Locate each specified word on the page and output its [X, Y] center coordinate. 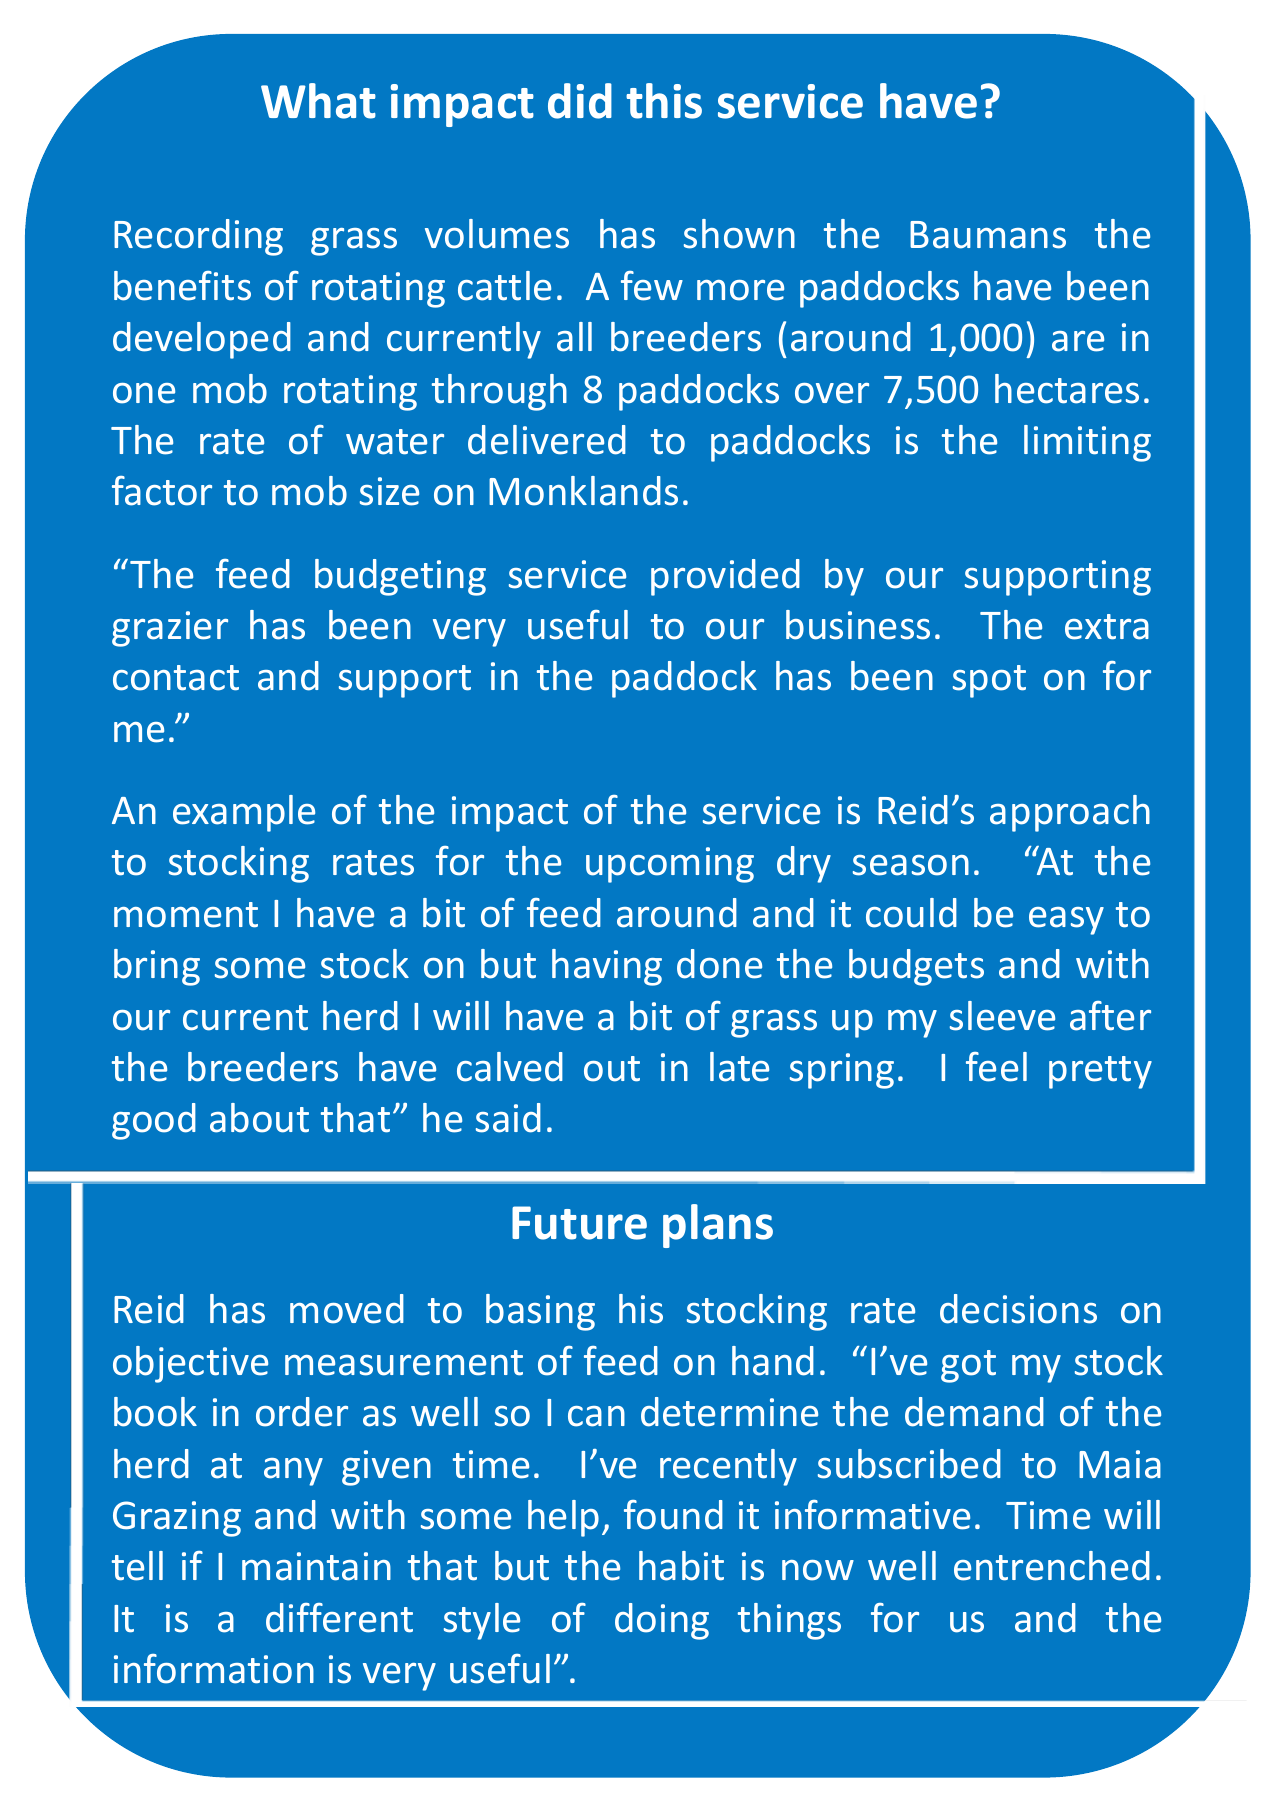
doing [662, 1621]
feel [996, 1067]
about [259, 1118]
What [318, 101]
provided [725, 577]
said [508, 1118]
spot [989, 681]
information [214, 1669]
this [664, 101]
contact [176, 678]
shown [739, 234]
